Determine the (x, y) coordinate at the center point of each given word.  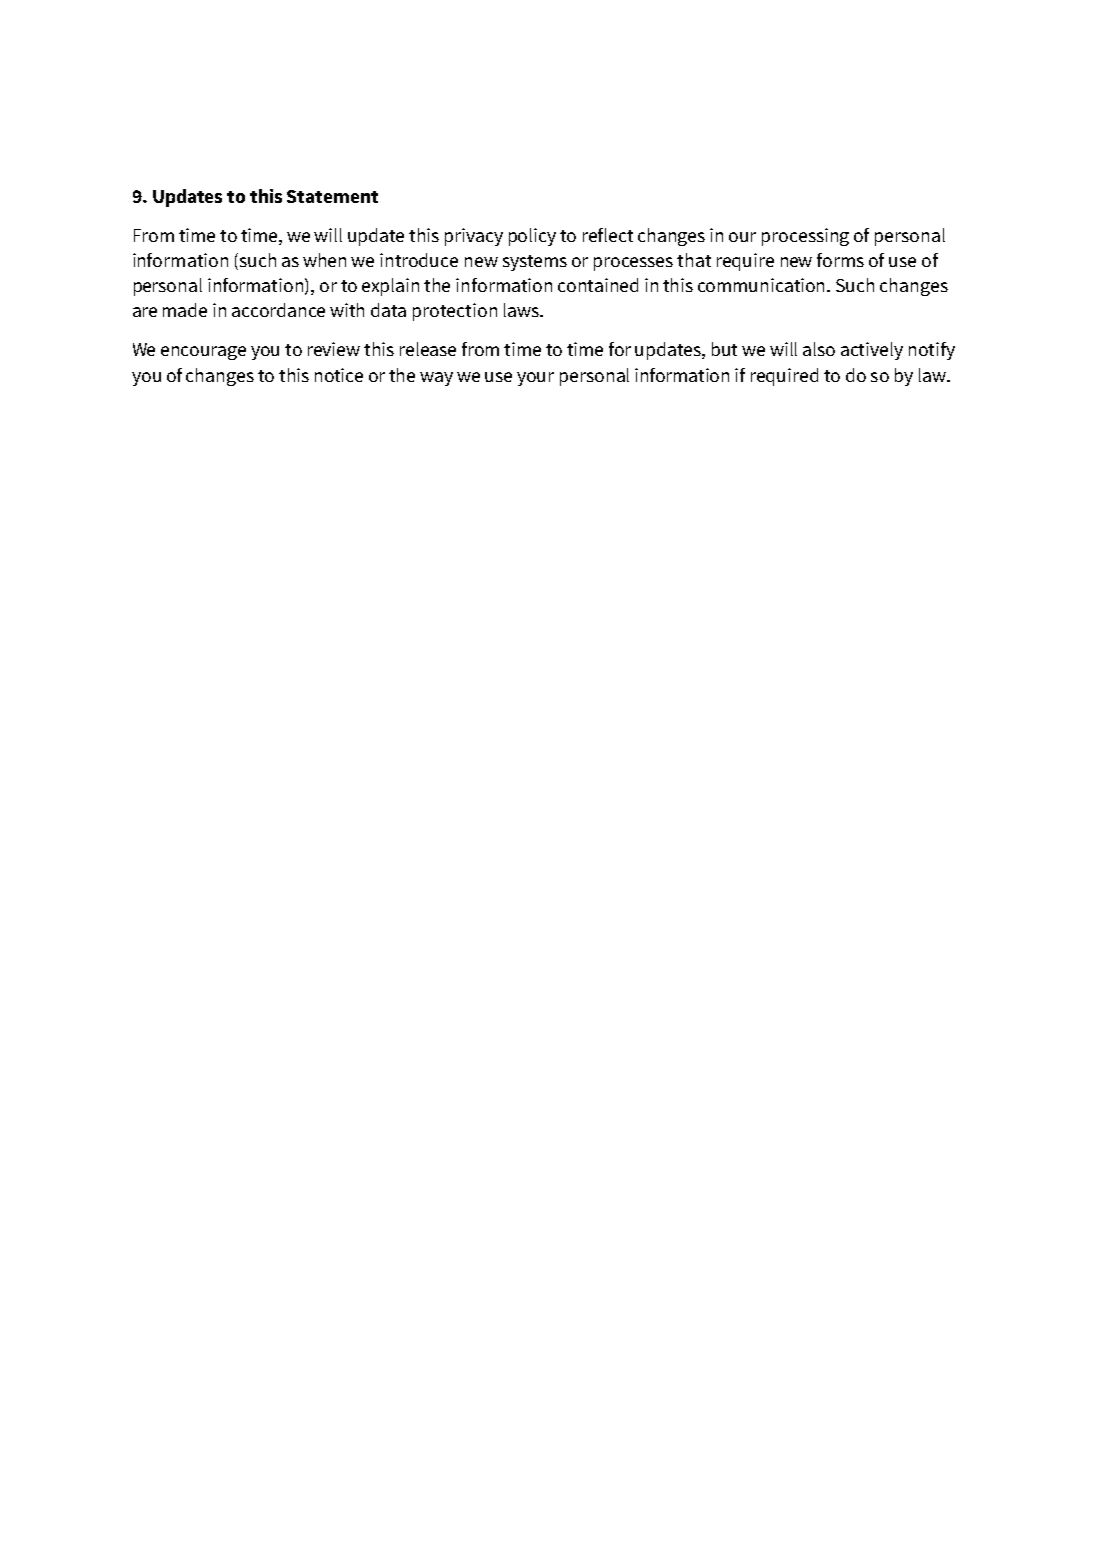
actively (872, 351)
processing (805, 237)
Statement (332, 196)
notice (339, 375)
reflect (608, 235)
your (535, 379)
